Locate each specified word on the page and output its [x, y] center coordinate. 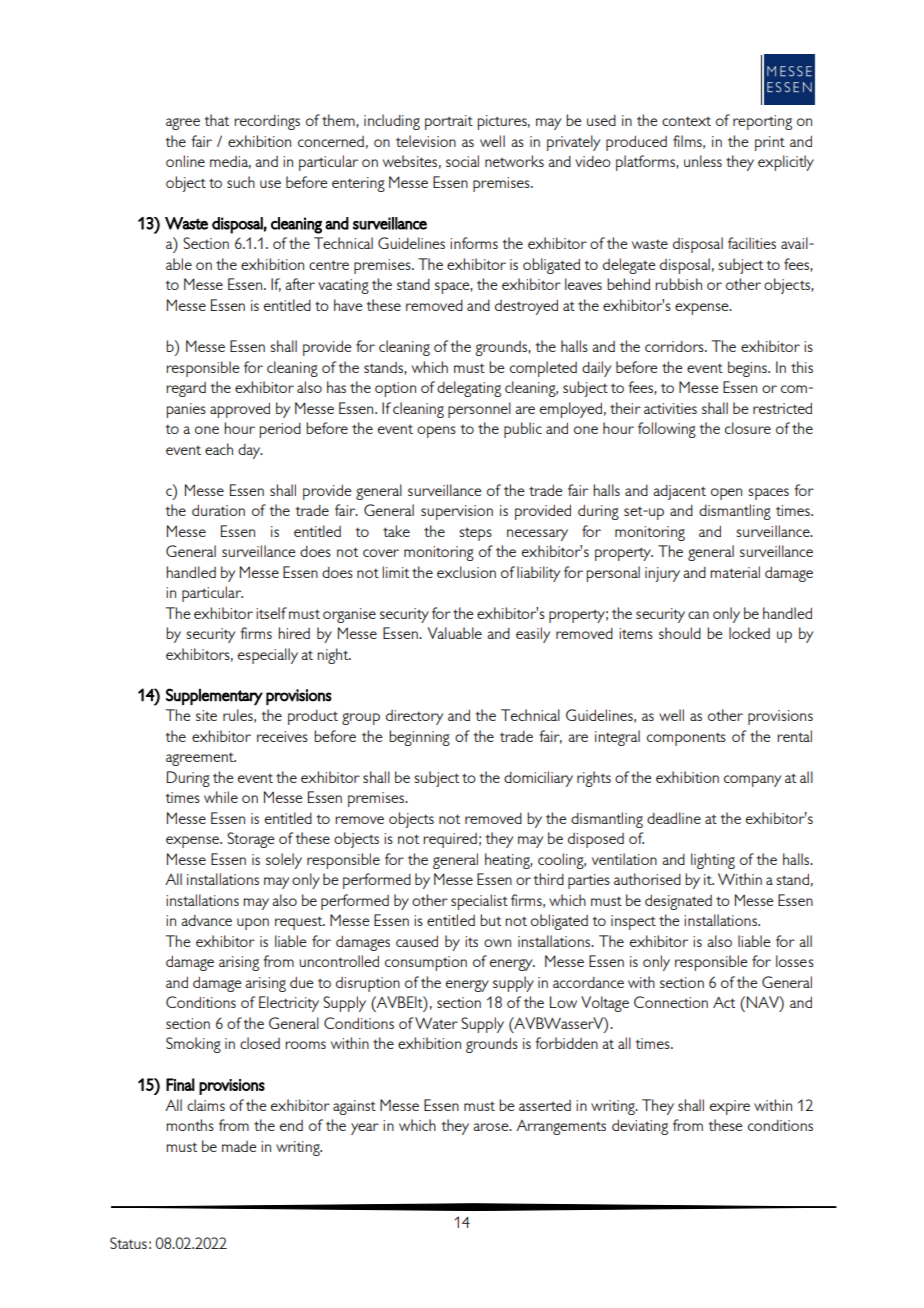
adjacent [679, 492]
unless [703, 161]
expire [730, 1107]
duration [218, 510]
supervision [457, 512]
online [185, 161]
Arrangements [561, 1127]
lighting [713, 861]
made [239, 1146]
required [450, 840]
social [462, 161]
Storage [251, 840]
